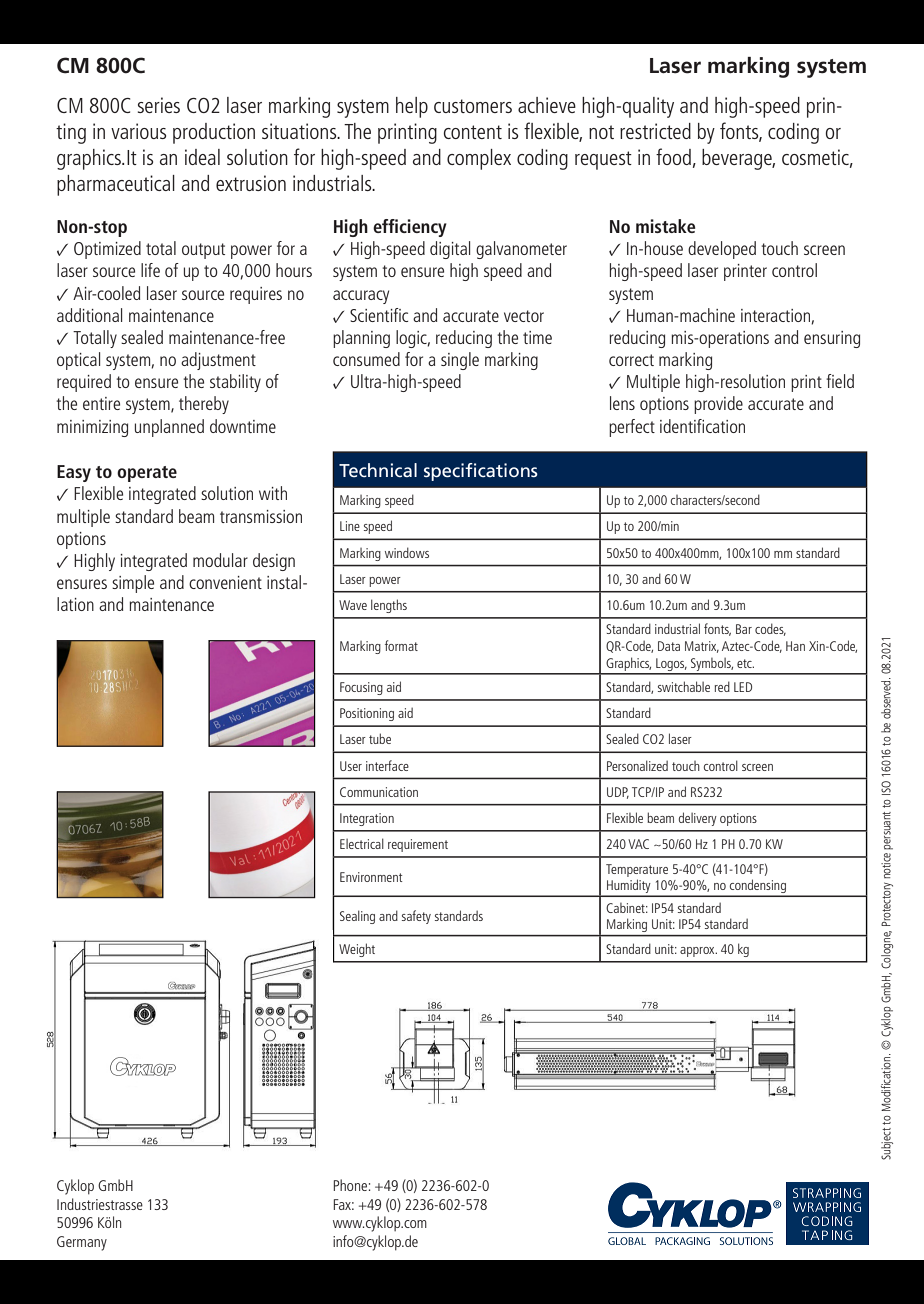 This screenshot has height=1304, width=924. Describe the element at coordinates (169, 428) in the screenshot. I see `unplanned` at that location.
